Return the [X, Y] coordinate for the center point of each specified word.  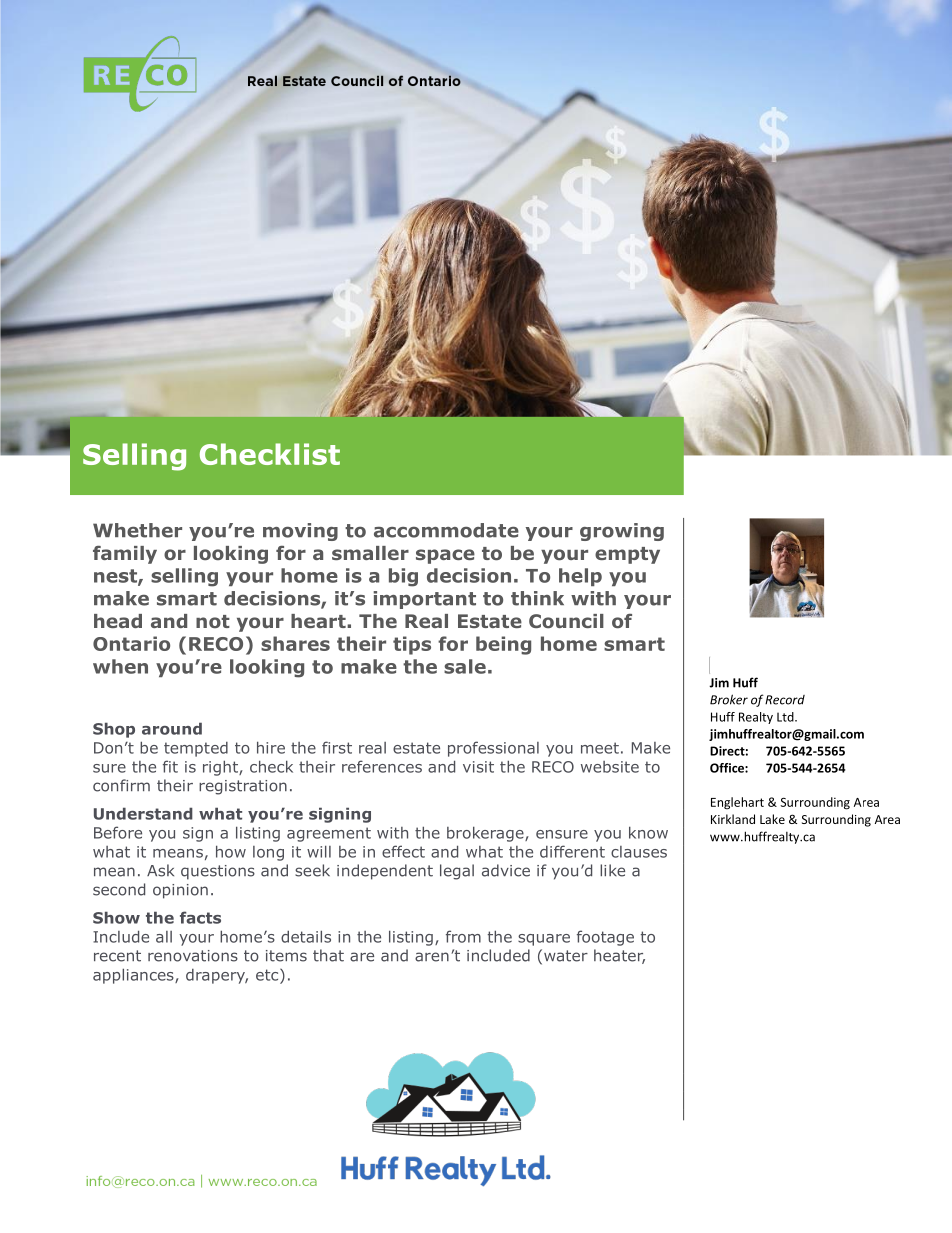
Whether [137, 530]
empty [627, 555]
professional [493, 749]
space [445, 556]
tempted [196, 749]
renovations [193, 956]
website [610, 767]
